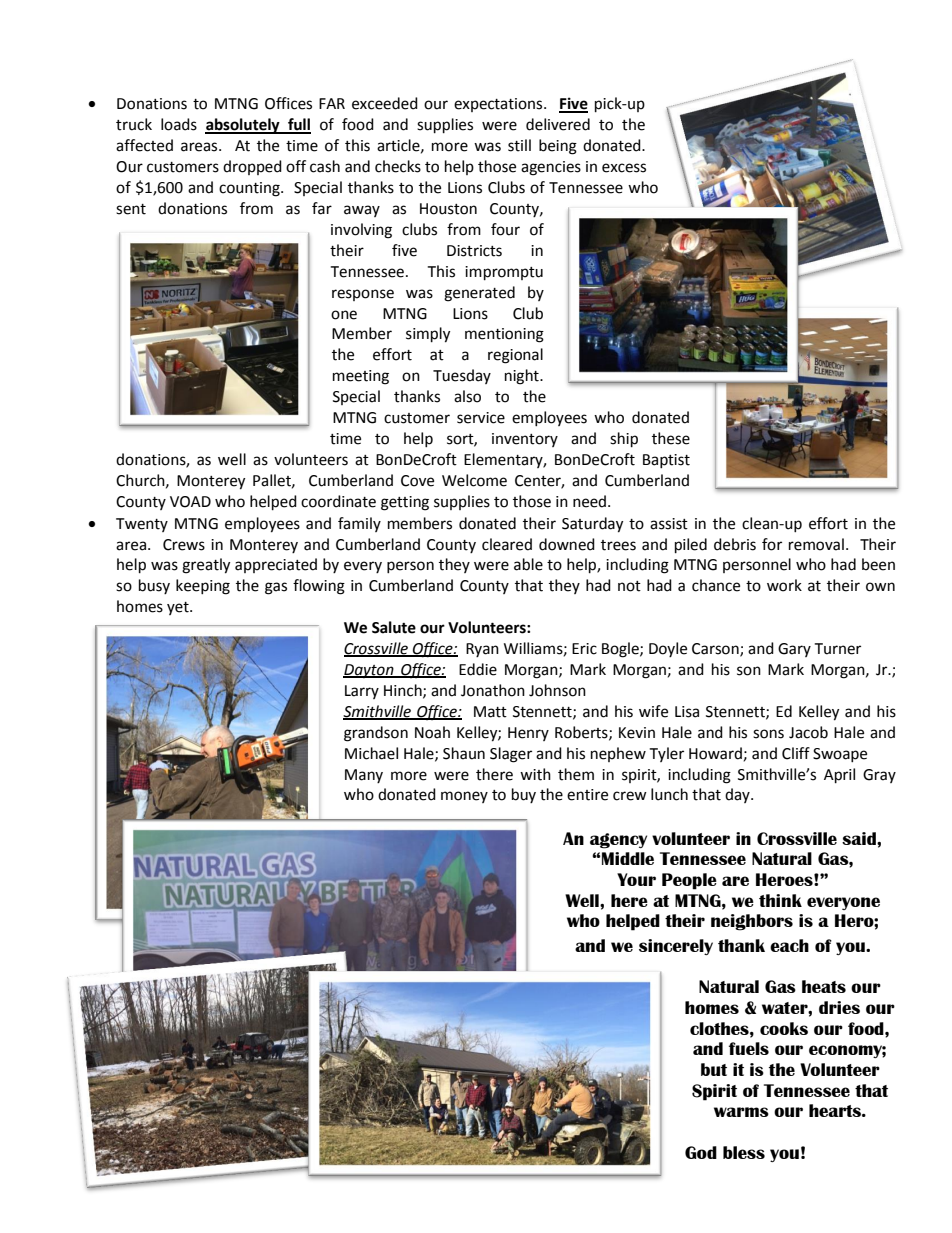  I want to click on absolutely, so click(243, 126).
